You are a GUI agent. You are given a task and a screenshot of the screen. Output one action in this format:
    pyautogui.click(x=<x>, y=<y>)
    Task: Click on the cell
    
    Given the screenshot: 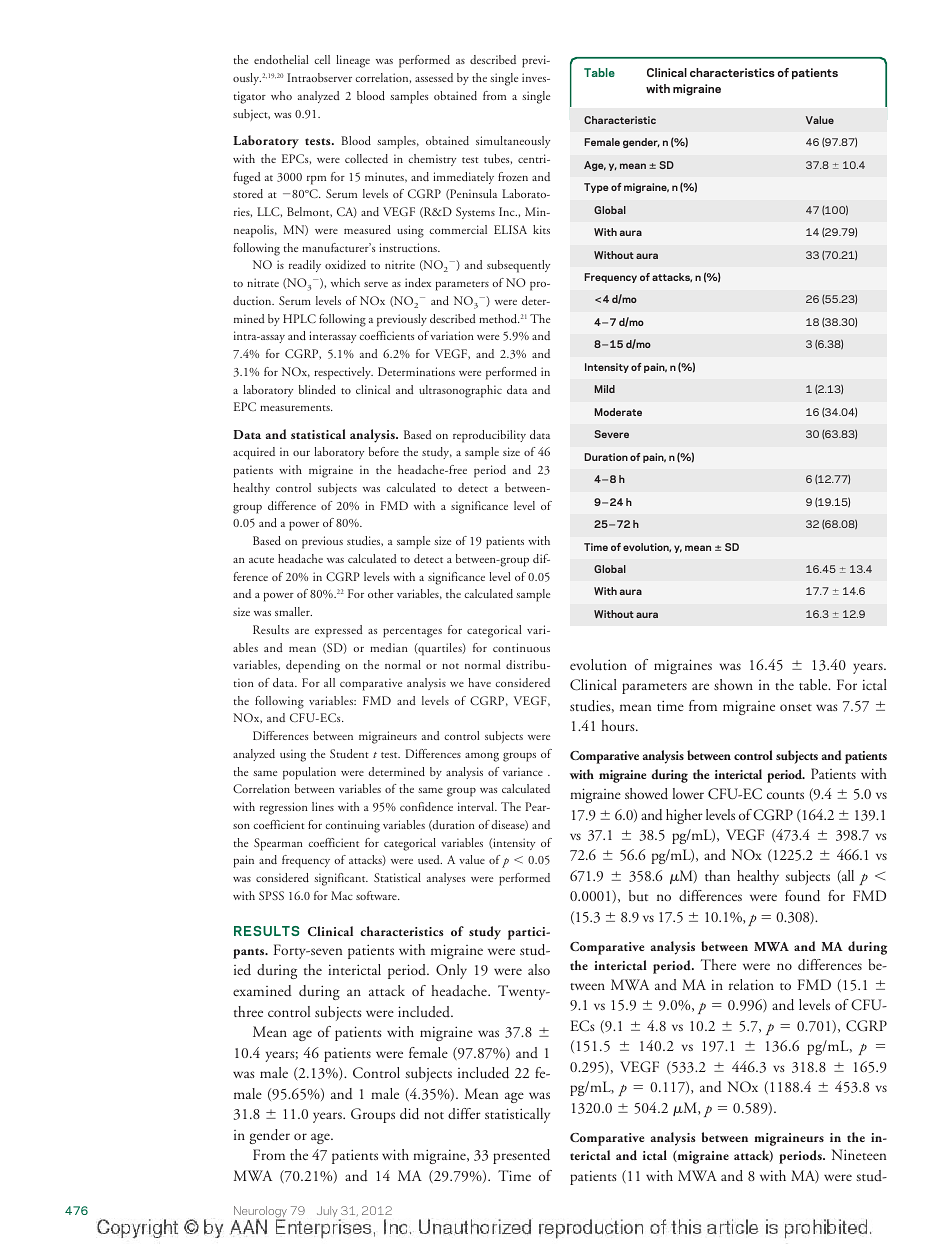 What is the action you would take?
    pyautogui.click(x=322, y=59)
